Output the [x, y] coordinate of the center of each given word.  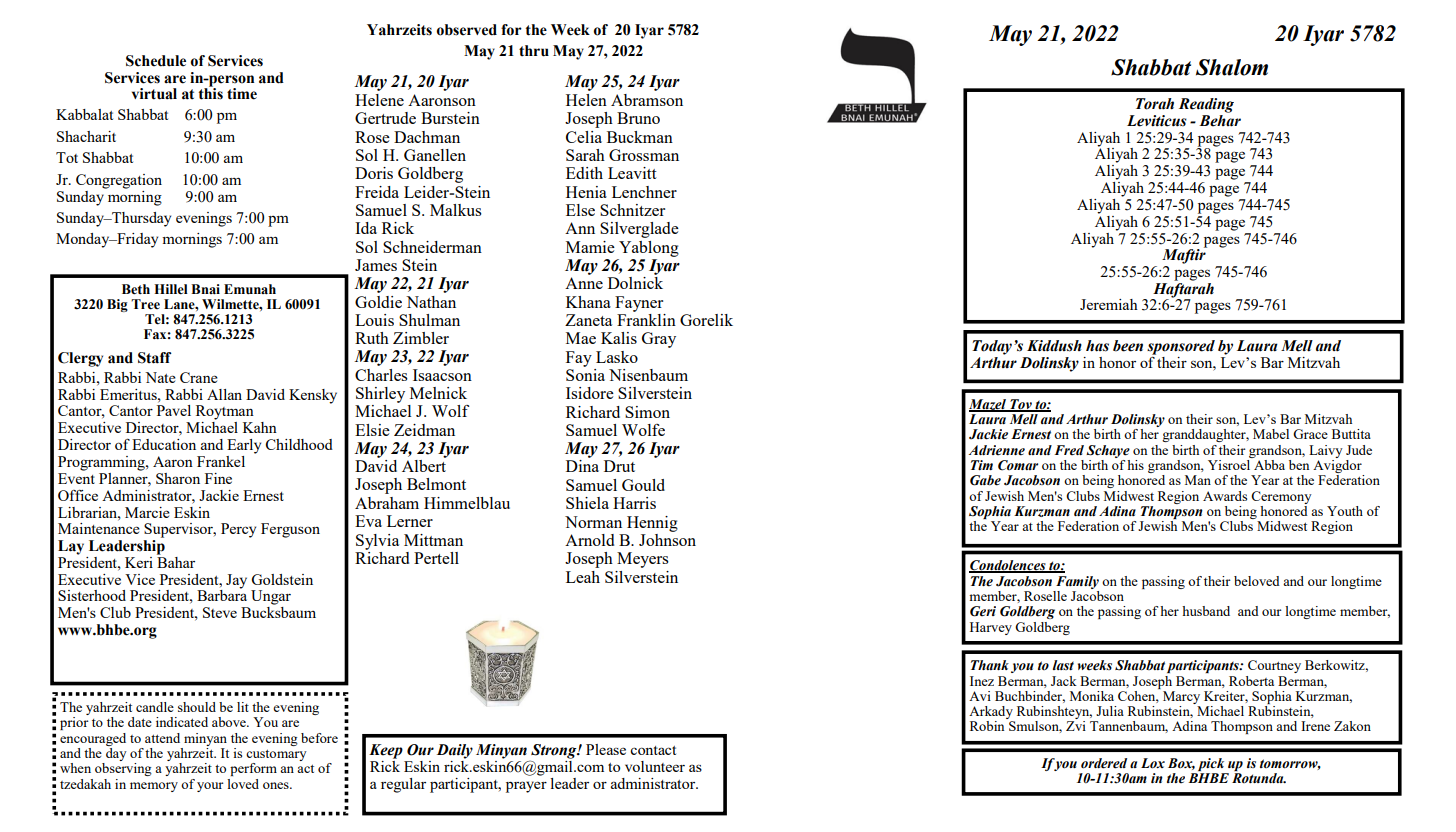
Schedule [156, 61]
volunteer [655, 766]
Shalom [1232, 67]
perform [253, 769]
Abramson [647, 100]
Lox [1153, 763]
